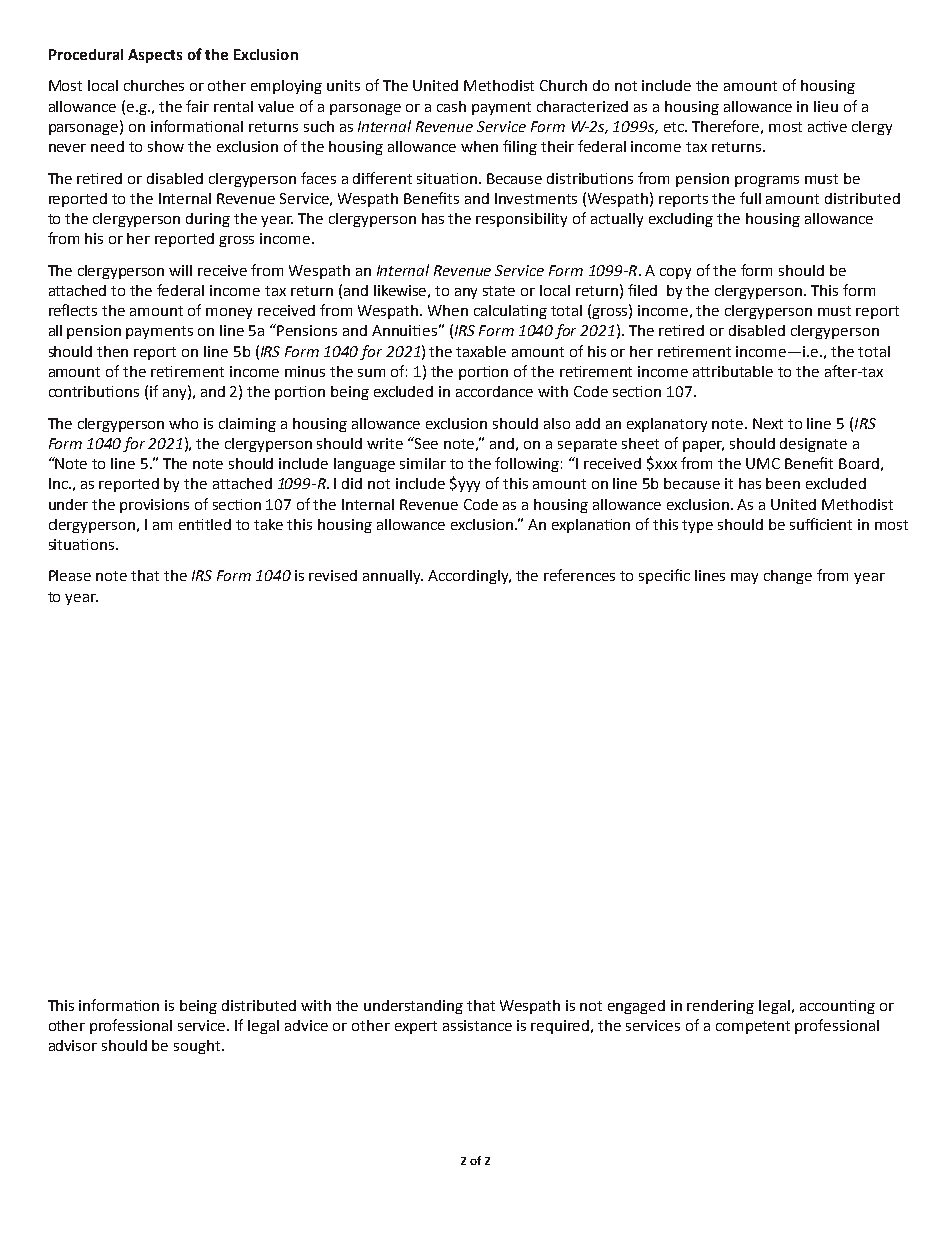 This screenshot has height=1233, width=952. I want to click on Accordingly, so click(469, 577).
